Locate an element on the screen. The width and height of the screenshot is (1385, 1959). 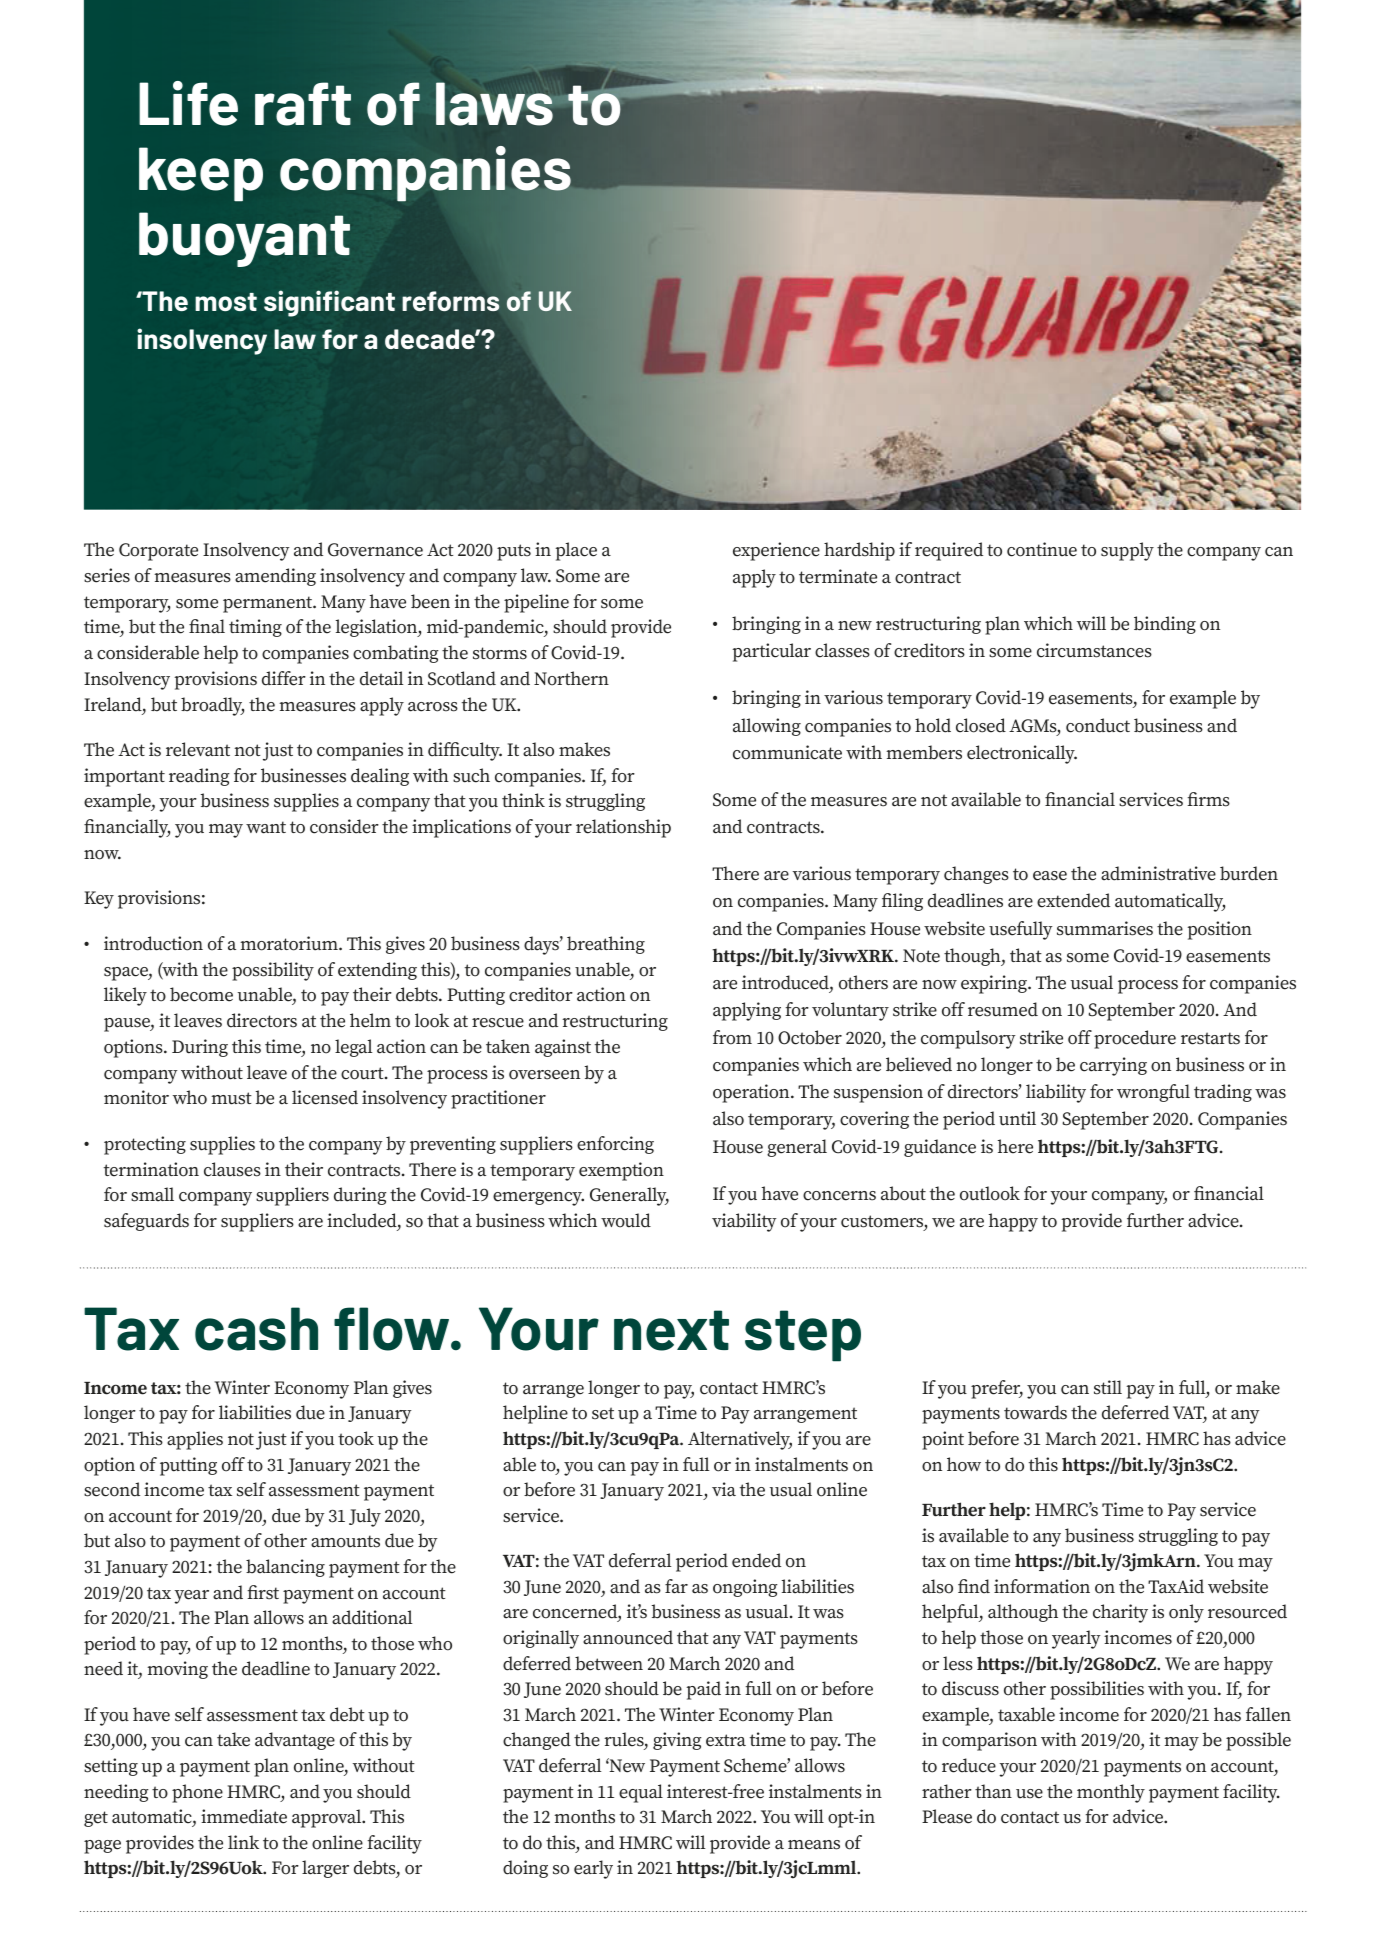
laws is located at coordinates (496, 104).
